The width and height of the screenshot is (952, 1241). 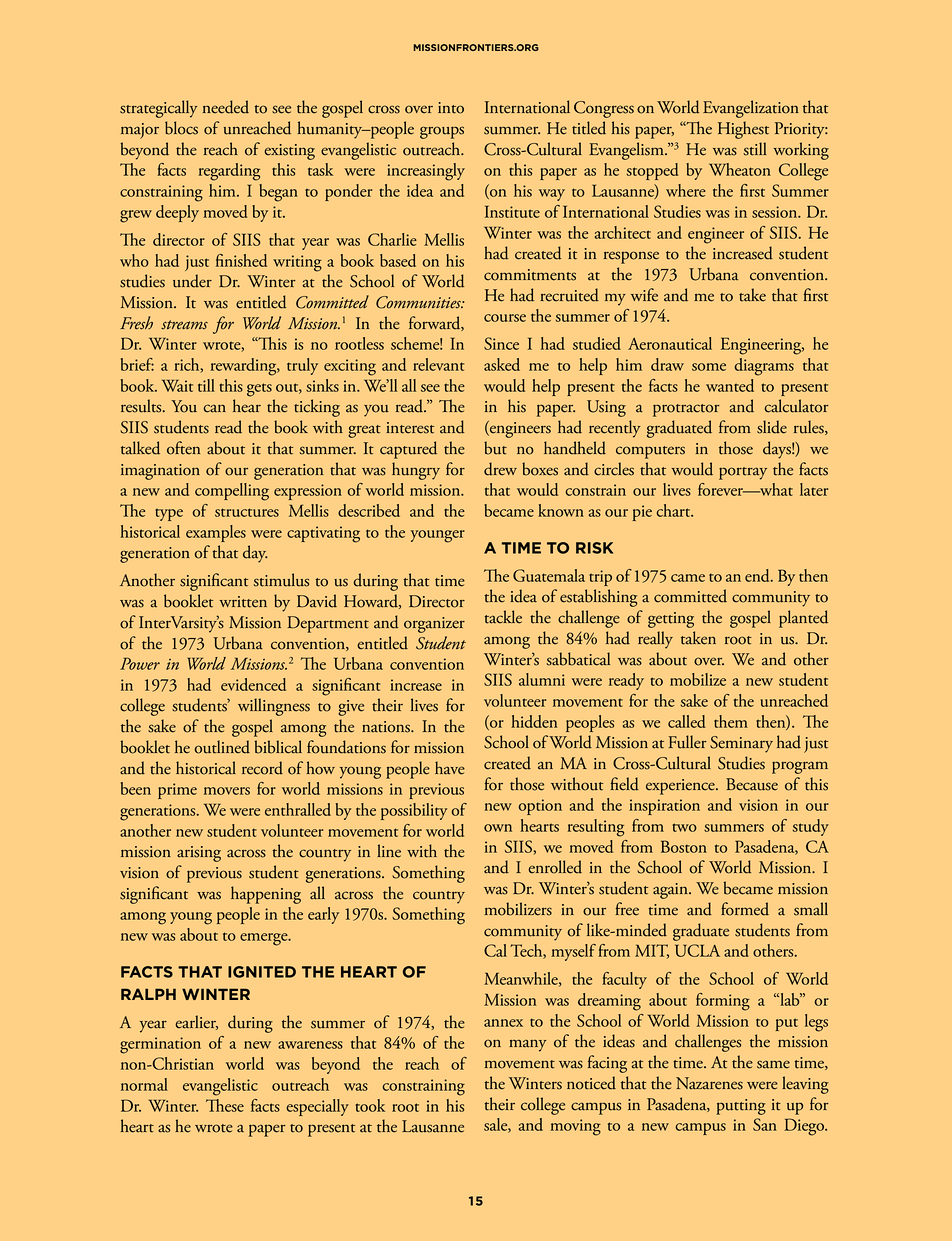 What do you see at coordinates (555, 867) in the screenshot?
I see `enrolled` at bounding box center [555, 867].
